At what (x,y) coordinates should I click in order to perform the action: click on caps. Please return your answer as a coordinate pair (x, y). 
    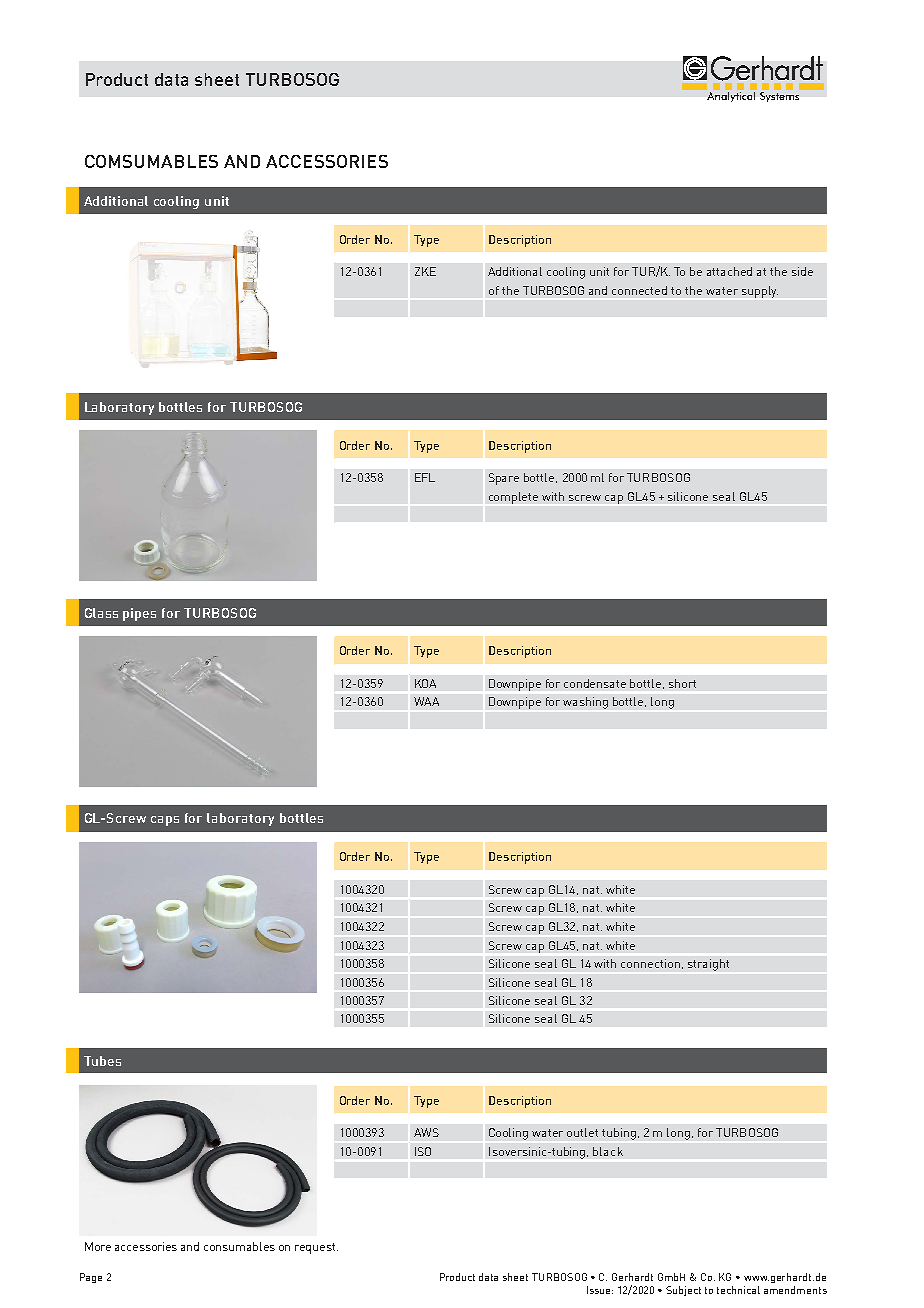
    Looking at the image, I should click on (165, 821).
